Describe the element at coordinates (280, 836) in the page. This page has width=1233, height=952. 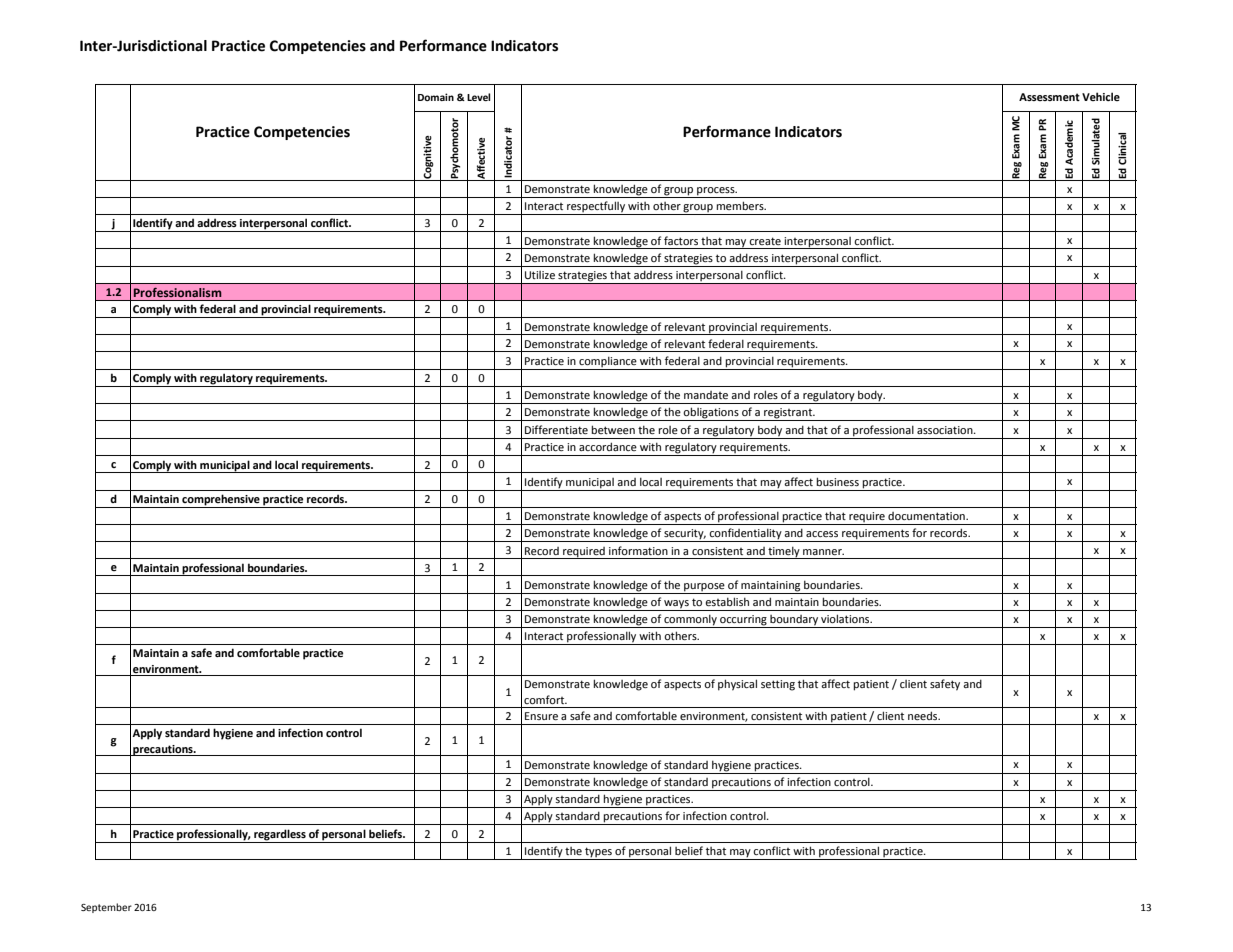
I see `regardless` at that location.
